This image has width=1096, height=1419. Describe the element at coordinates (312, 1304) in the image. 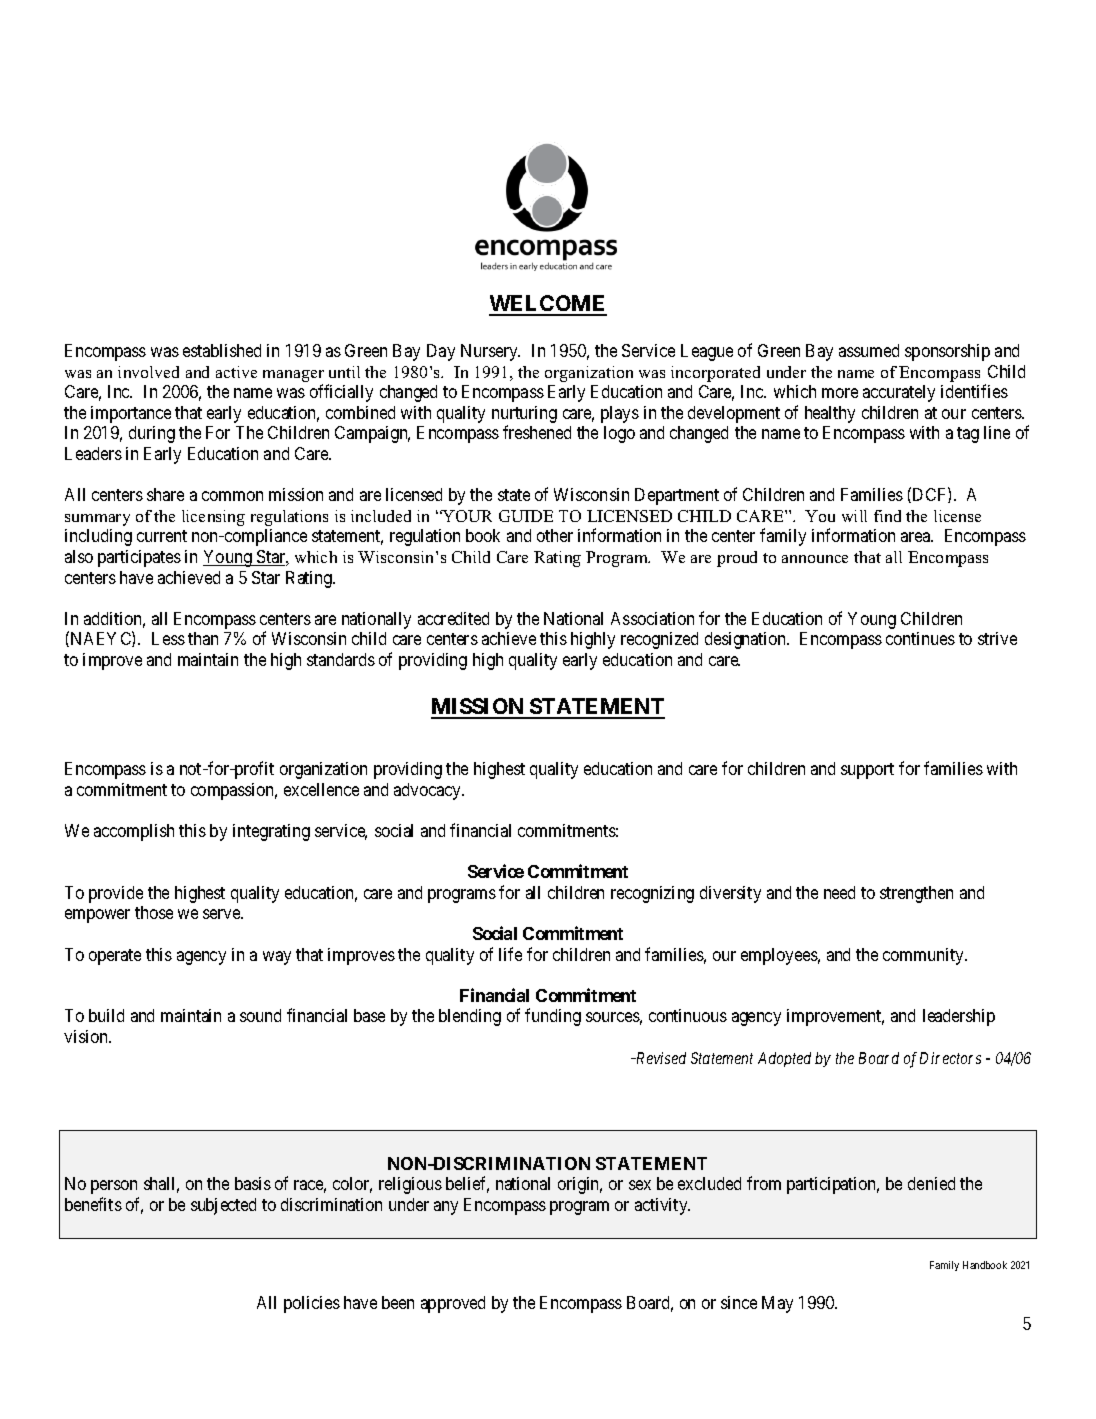

I see `policies` at that location.
